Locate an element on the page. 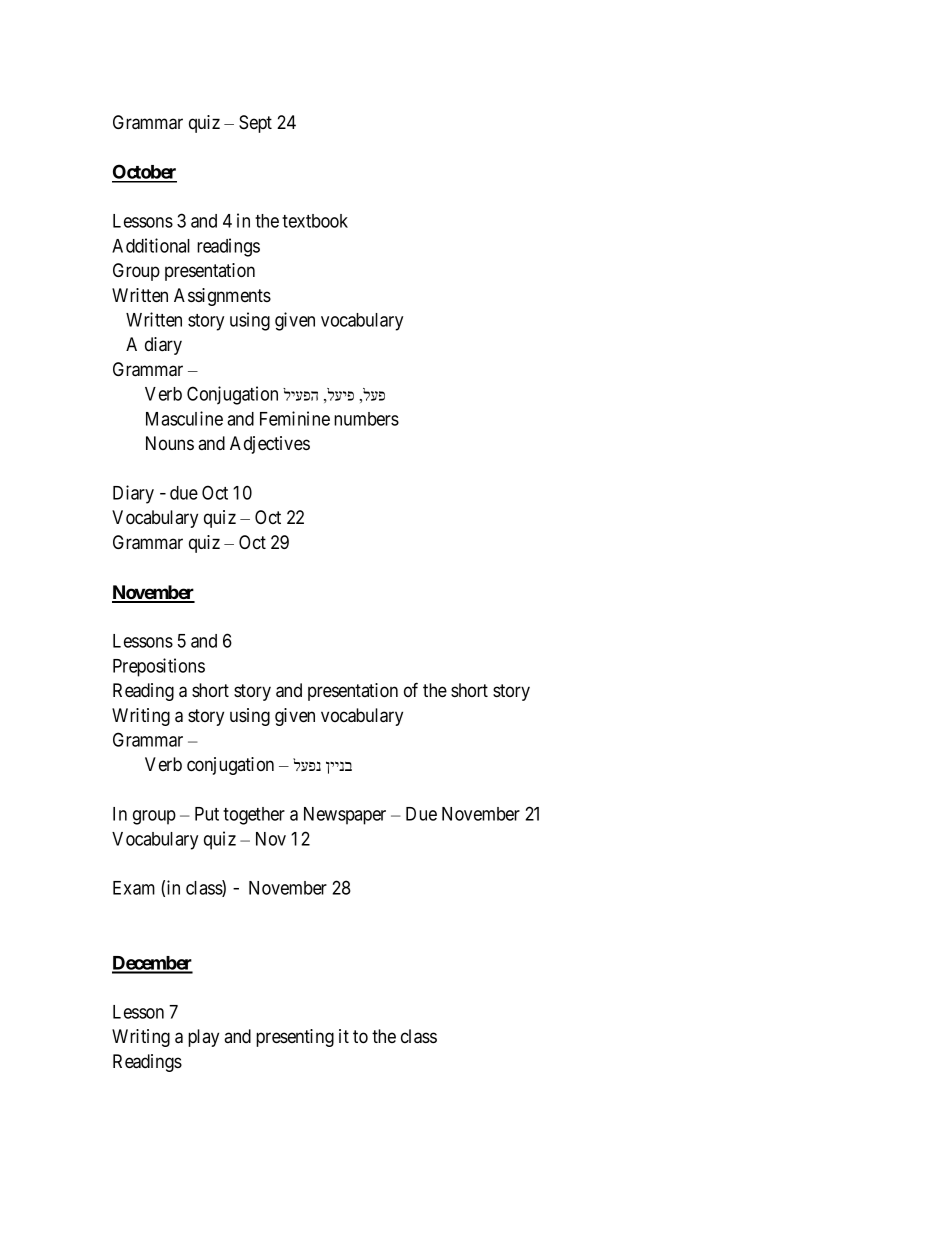  Newspaper is located at coordinates (345, 816).
